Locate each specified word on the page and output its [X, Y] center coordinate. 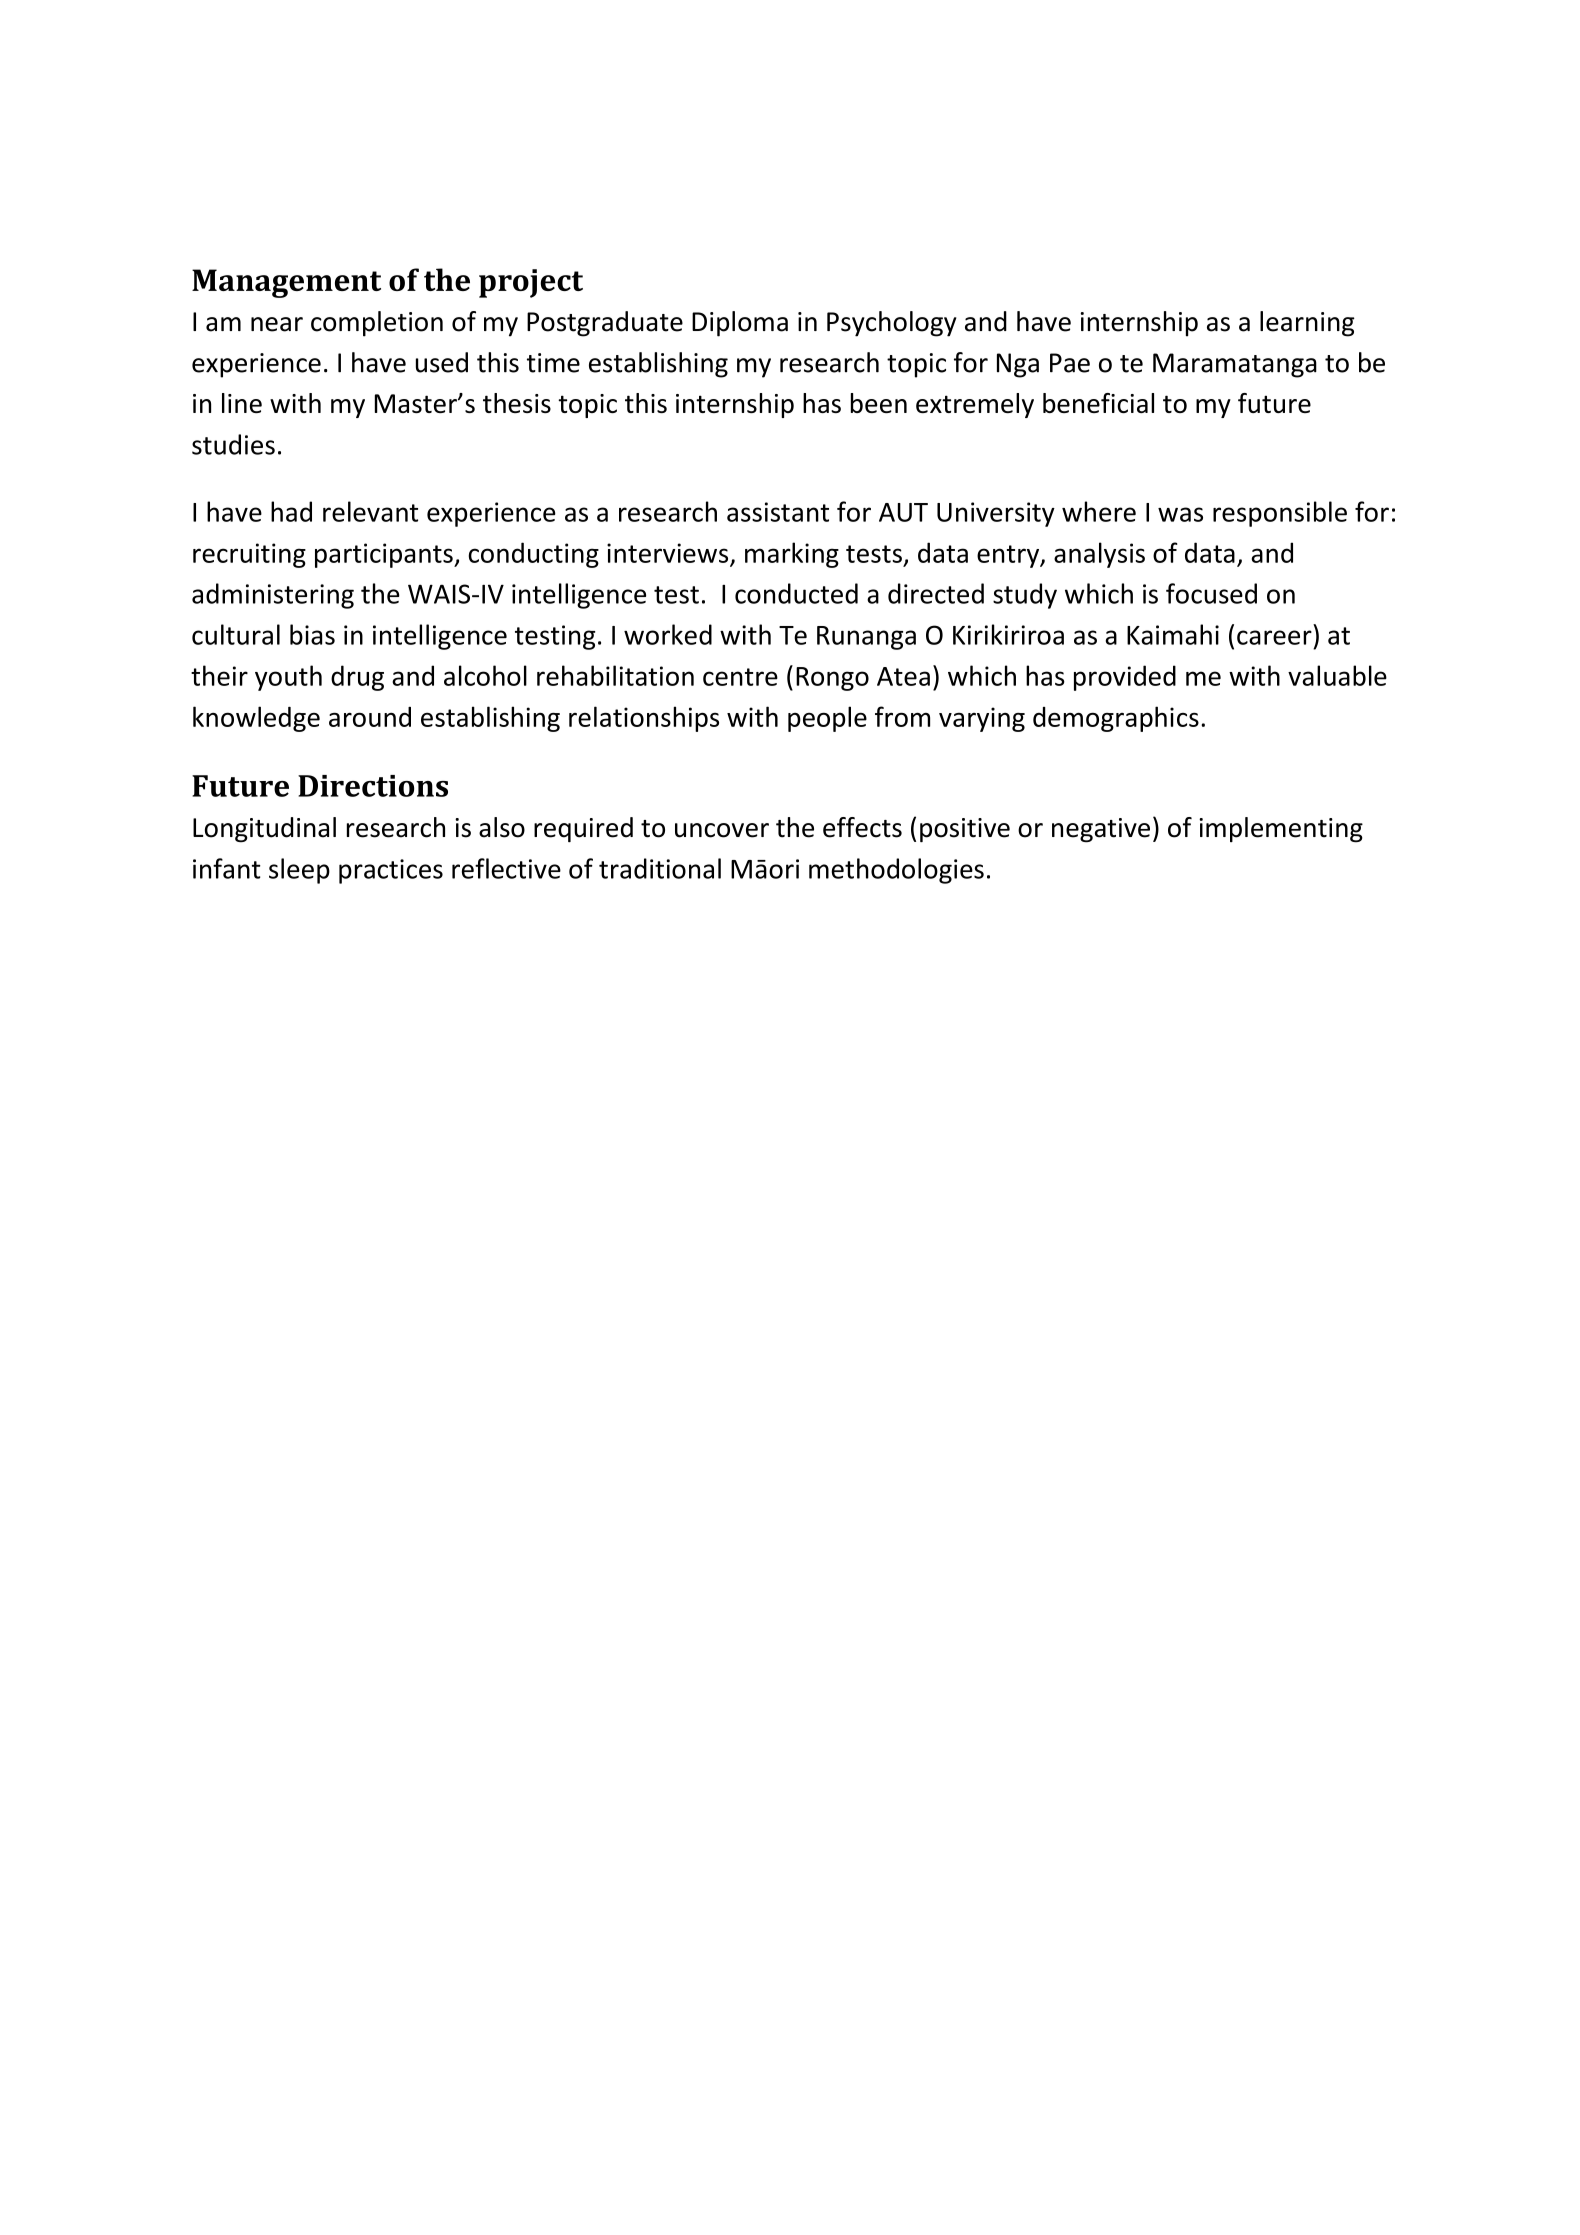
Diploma [740, 324]
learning [1307, 324]
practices [391, 871]
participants [385, 555]
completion [377, 324]
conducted [796, 593]
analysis [1099, 555]
